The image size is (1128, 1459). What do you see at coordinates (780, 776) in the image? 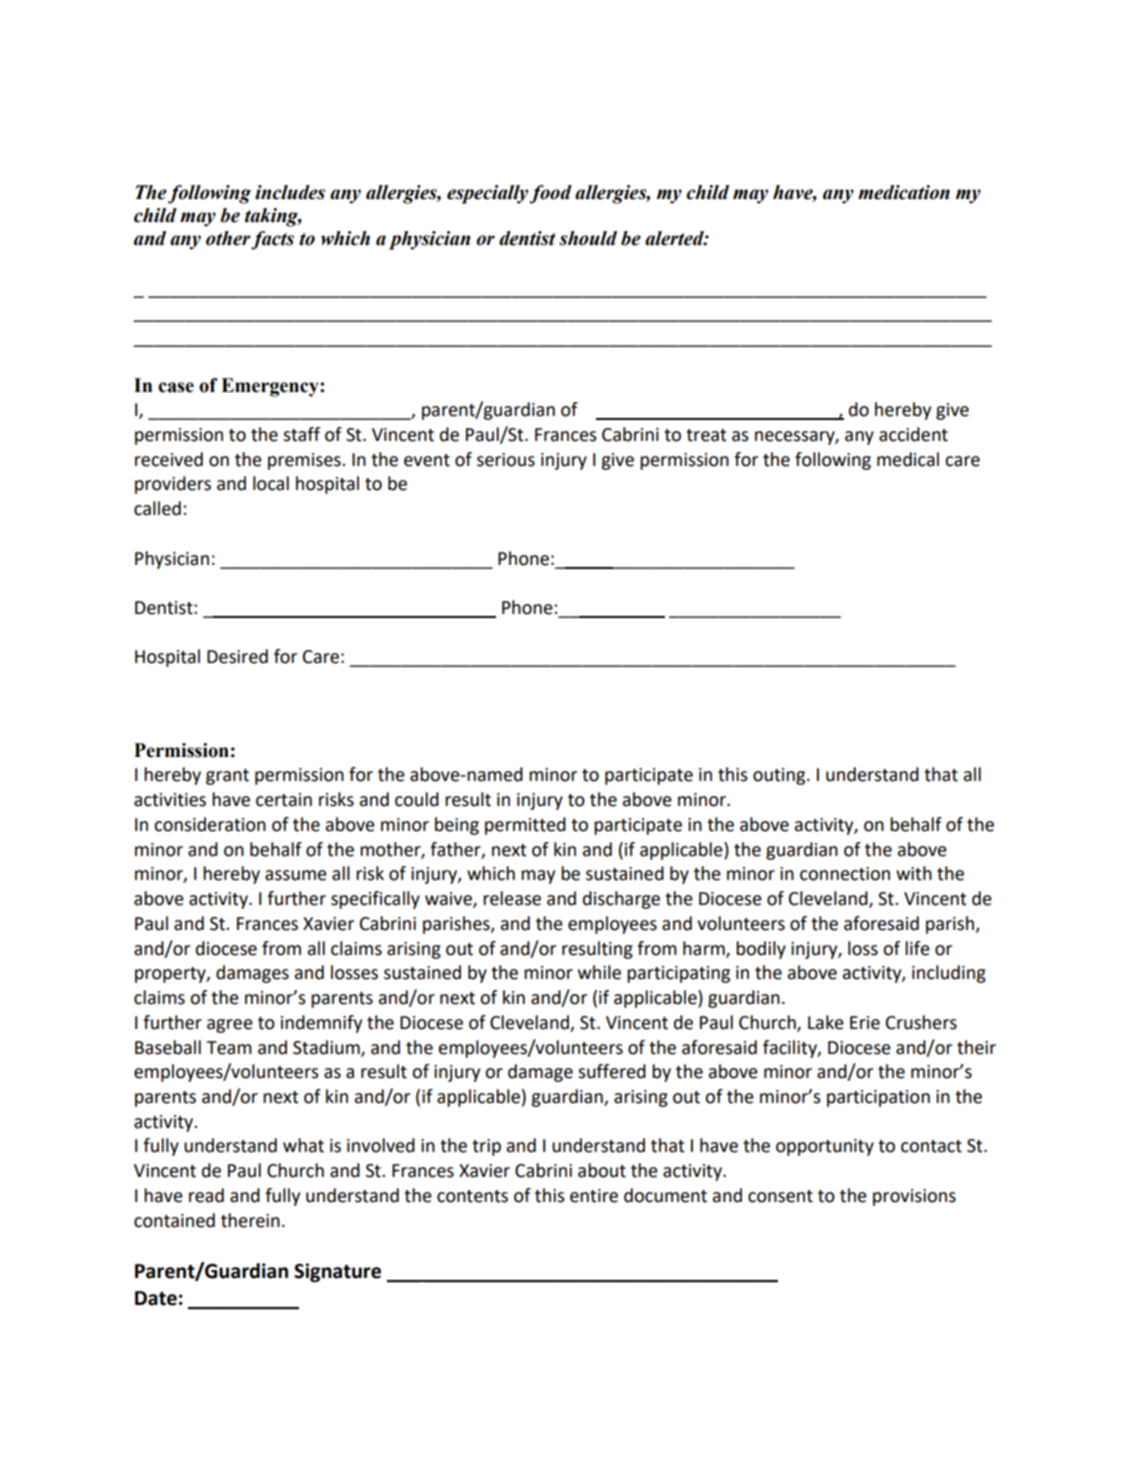
I see `outing` at bounding box center [780, 776].
